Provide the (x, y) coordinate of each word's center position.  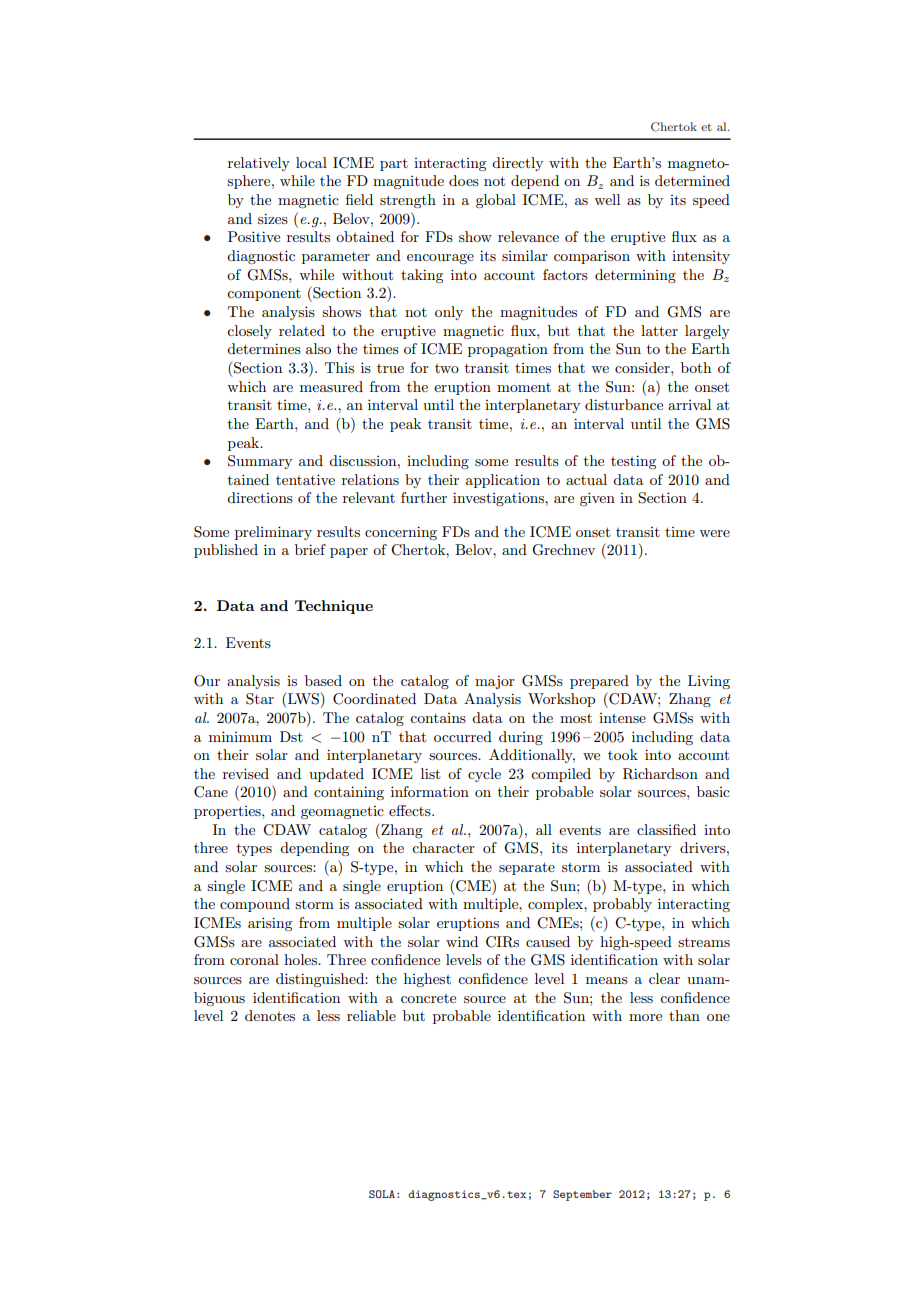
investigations (499, 499)
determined (692, 180)
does (464, 180)
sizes (273, 218)
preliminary (273, 533)
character (443, 847)
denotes (270, 1015)
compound (255, 905)
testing (633, 462)
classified (666, 829)
